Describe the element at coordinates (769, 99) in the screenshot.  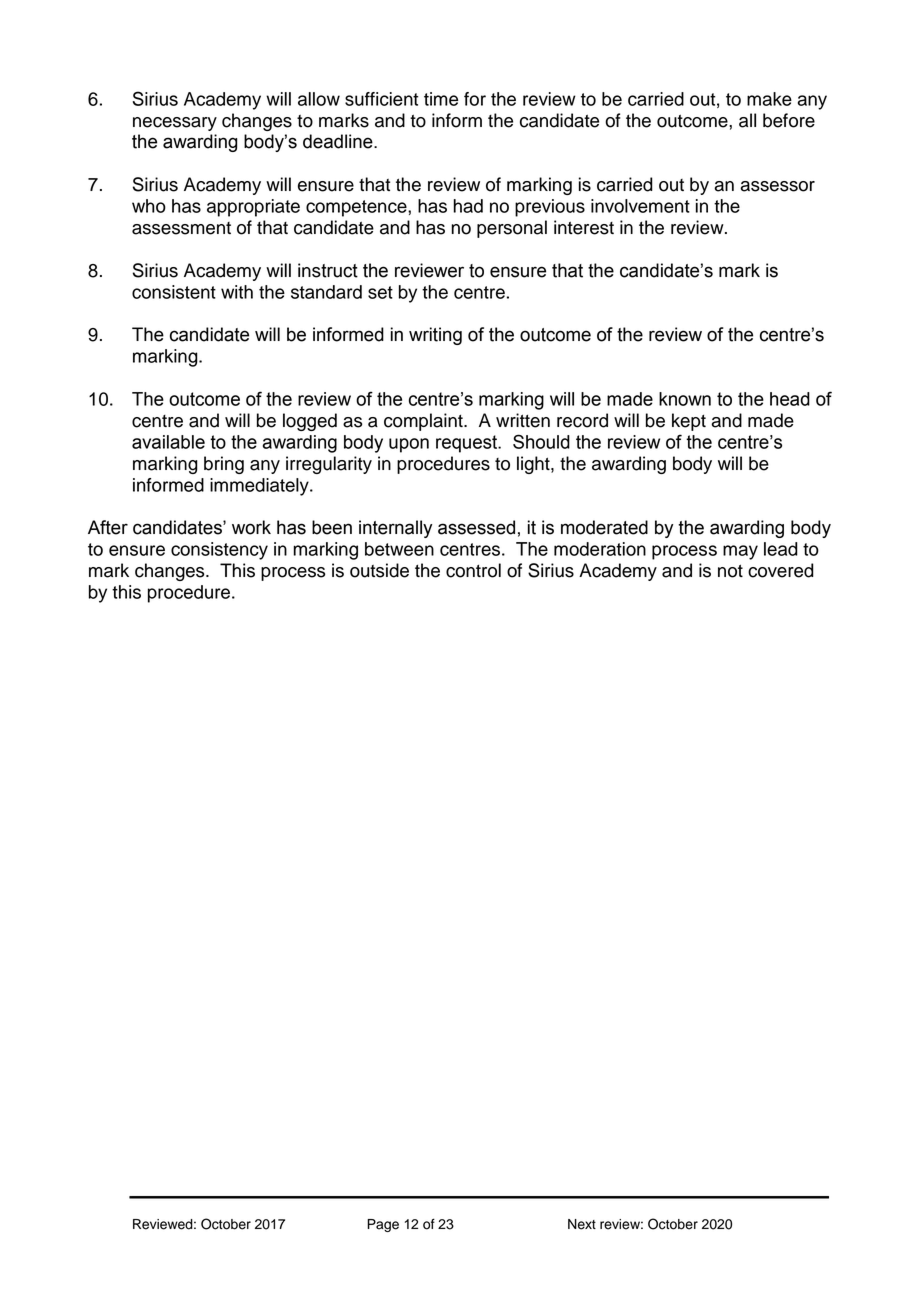
I see `make` at that location.
